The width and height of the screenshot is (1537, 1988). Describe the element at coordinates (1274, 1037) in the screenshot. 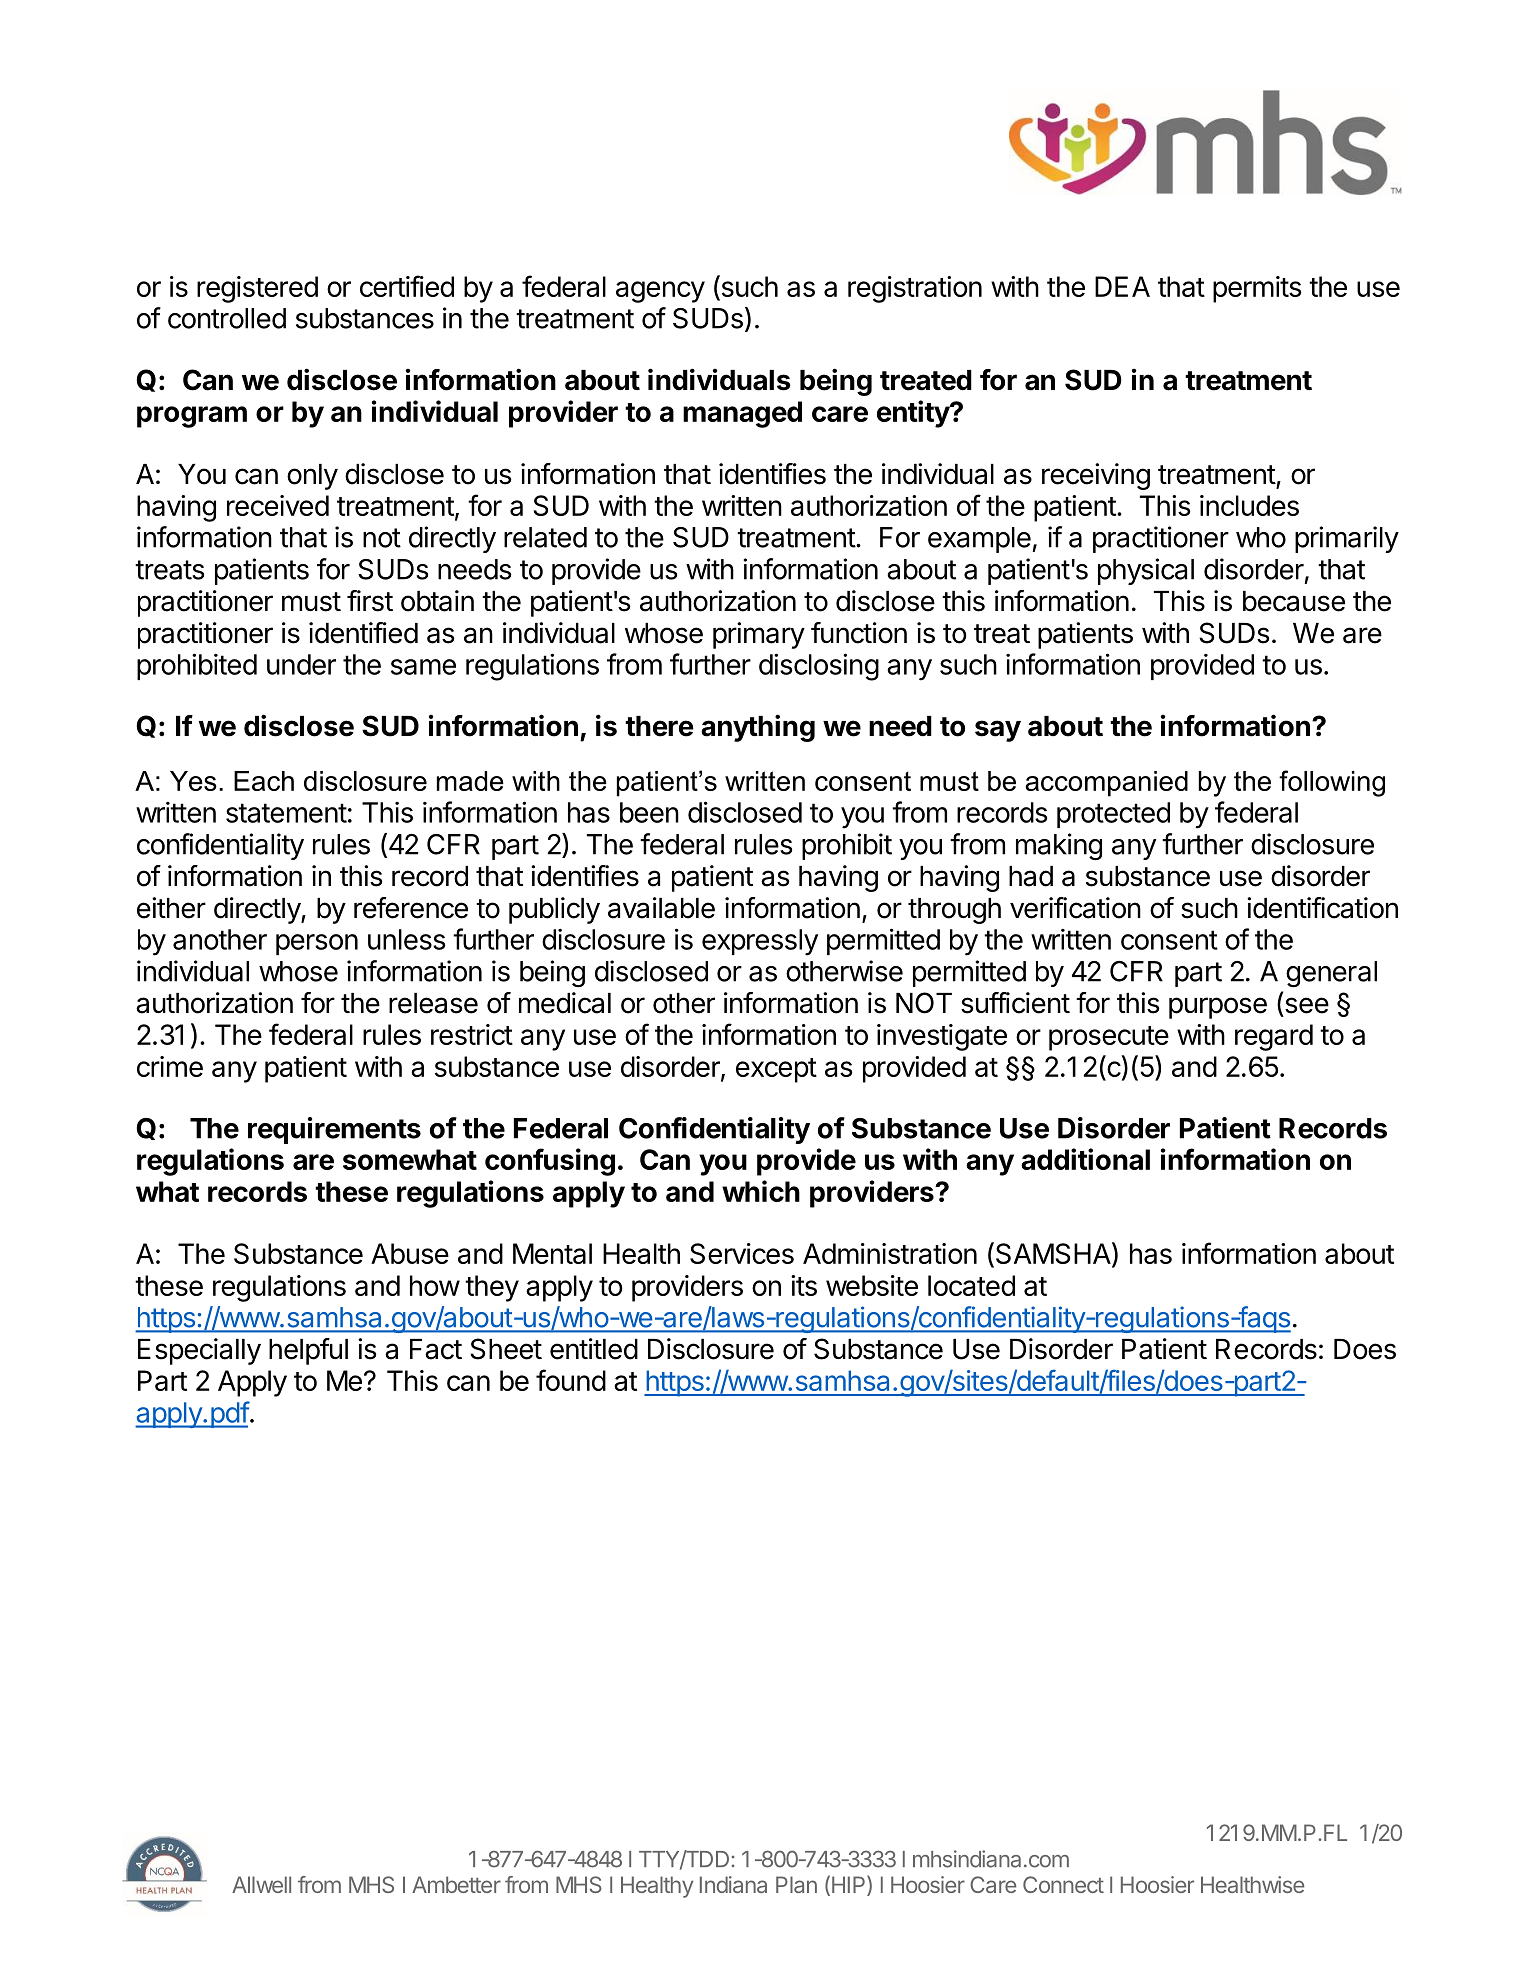

I see `regard` at that location.
